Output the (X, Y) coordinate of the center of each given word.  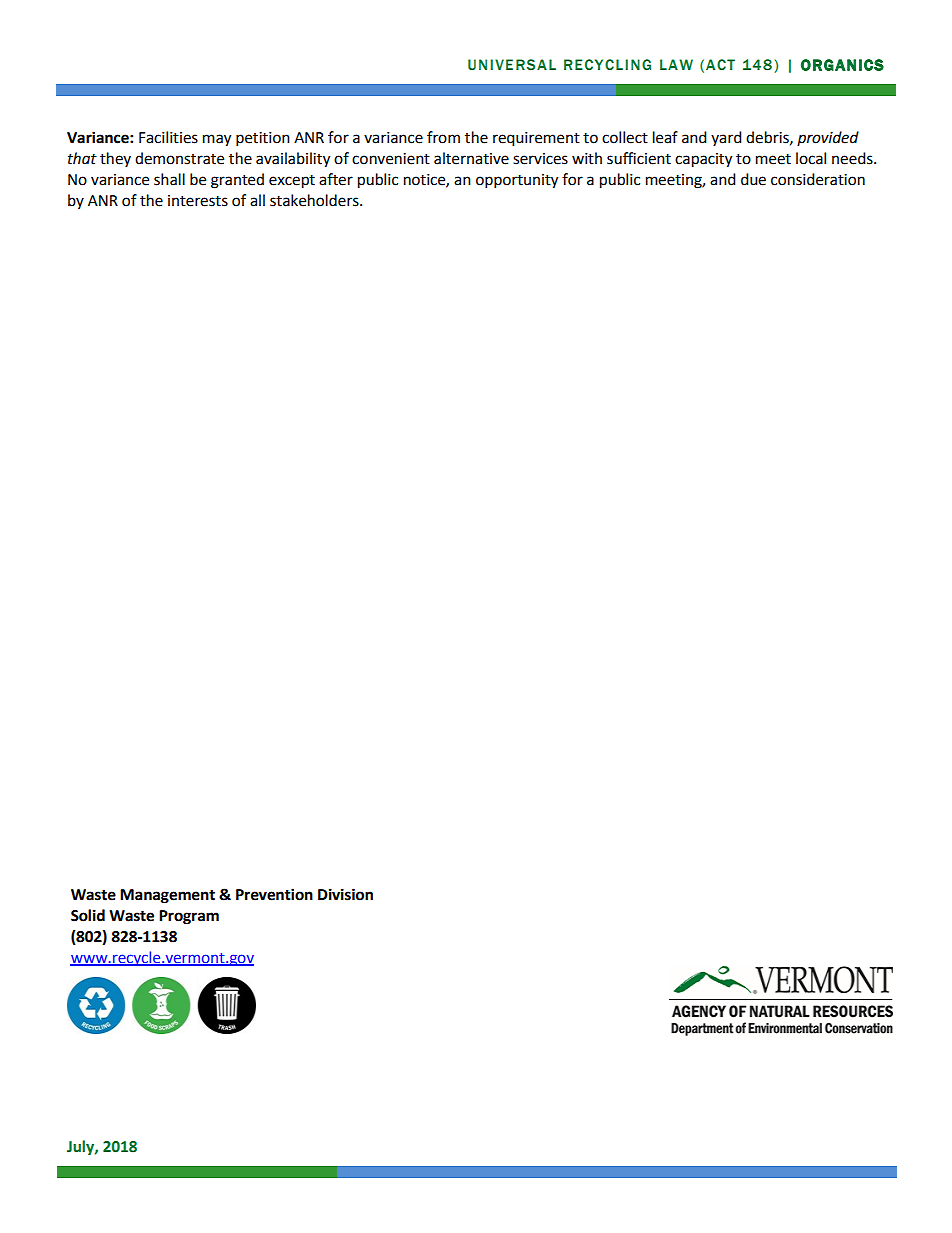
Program (189, 917)
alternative (471, 158)
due (753, 179)
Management (167, 896)
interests (198, 201)
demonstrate (179, 158)
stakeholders (315, 200)
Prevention (274, 894)
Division (345, 894)
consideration (818, 179)
